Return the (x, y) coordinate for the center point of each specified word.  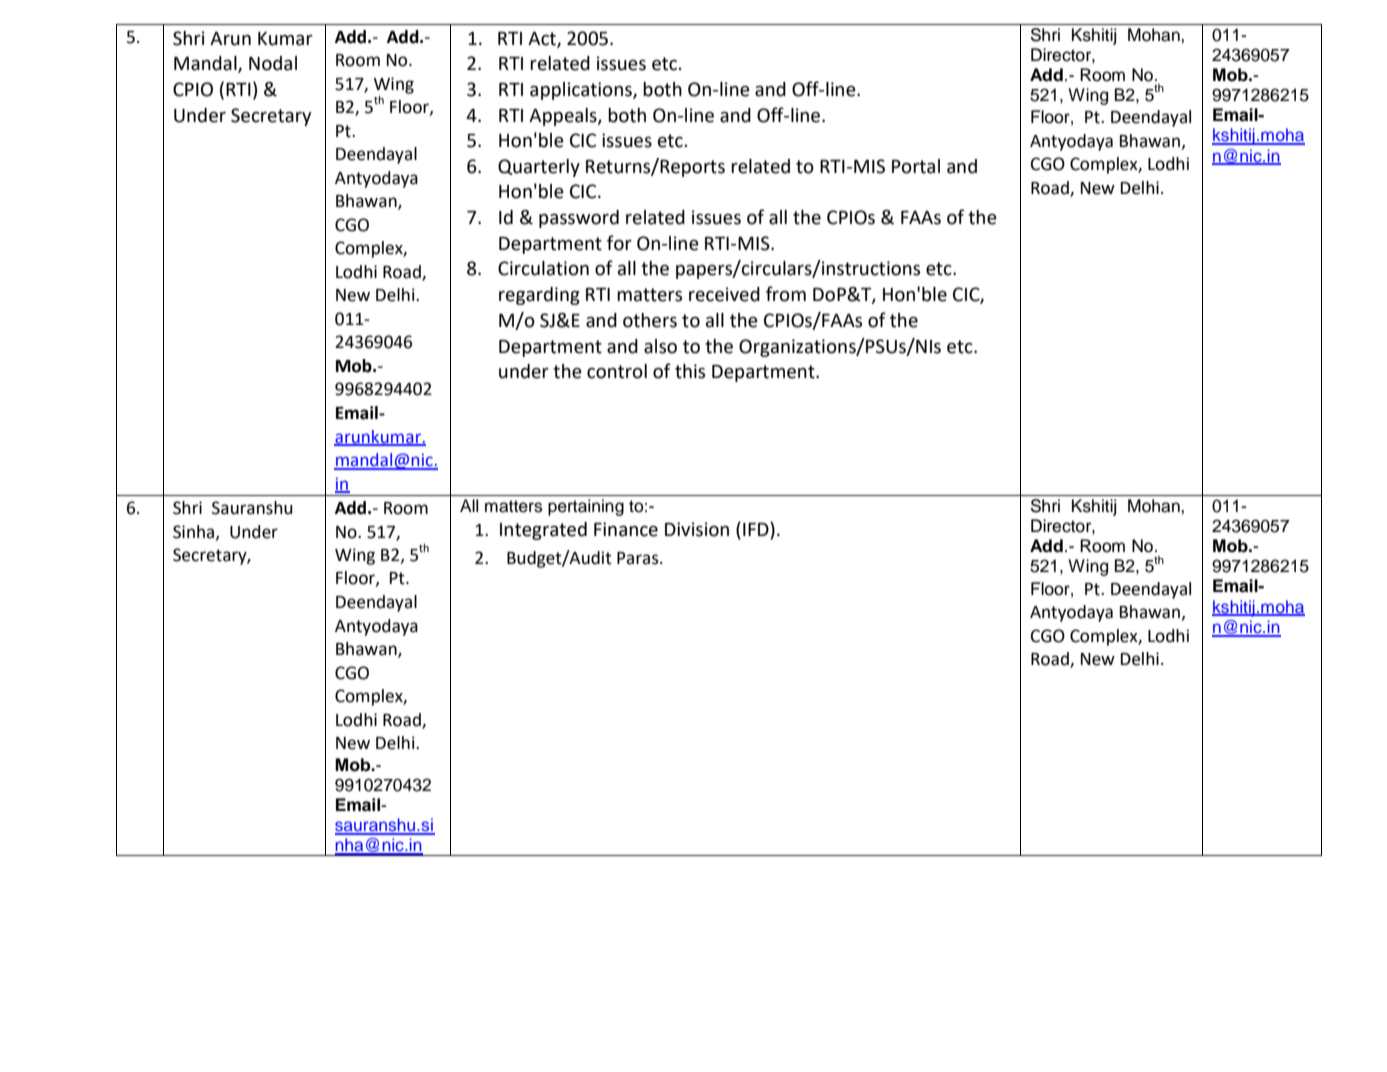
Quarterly (539, 168)
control (617, 371)
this (690, 371)
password (579, 219)
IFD (757, 530)
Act (543, 39)
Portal (916, 166)
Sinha (195, 532)
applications (582, 91)
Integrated (543, 531)
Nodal (273, 63)
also (660, 346)
